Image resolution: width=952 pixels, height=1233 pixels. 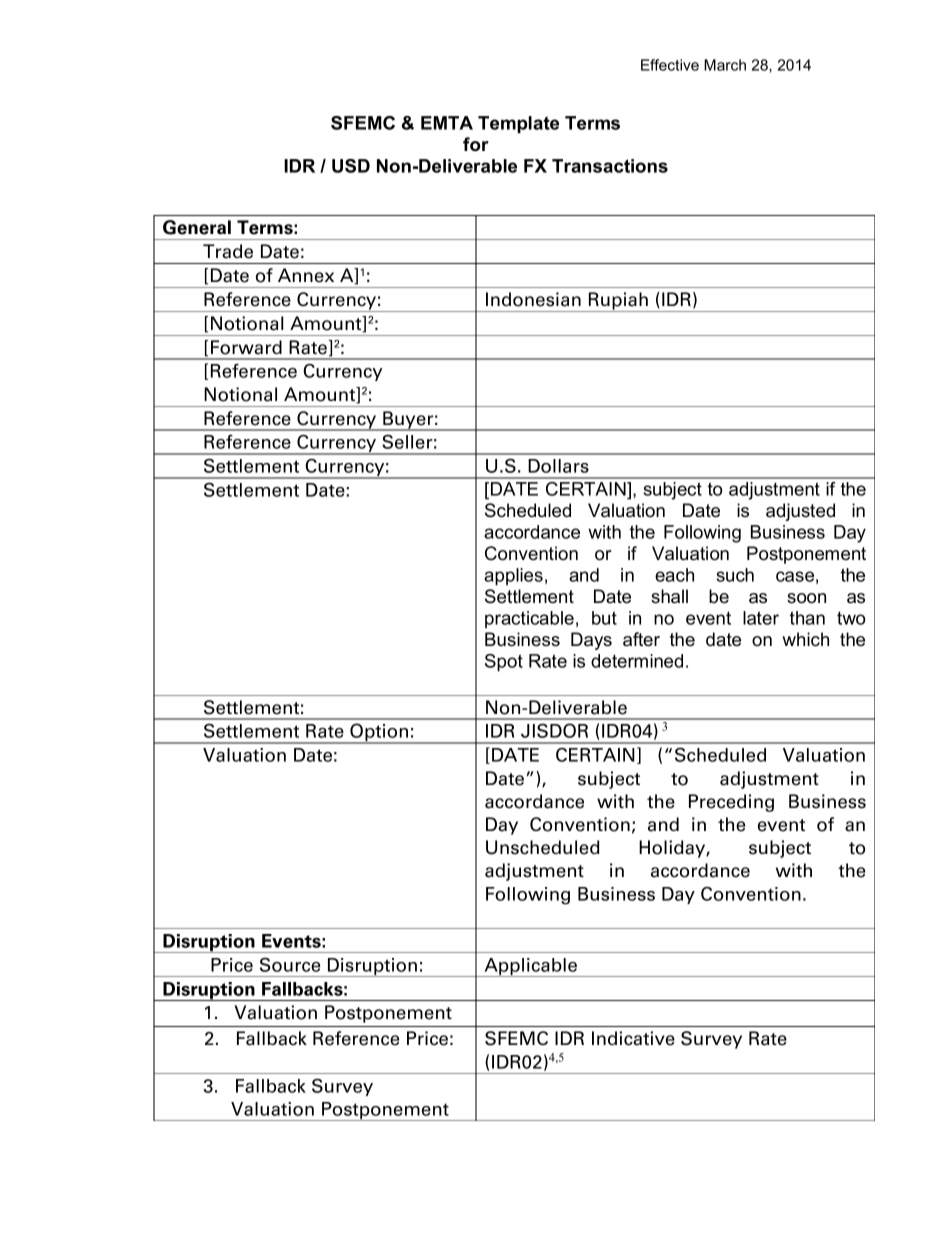 I want to click on March, so click(x=725, y=65).
